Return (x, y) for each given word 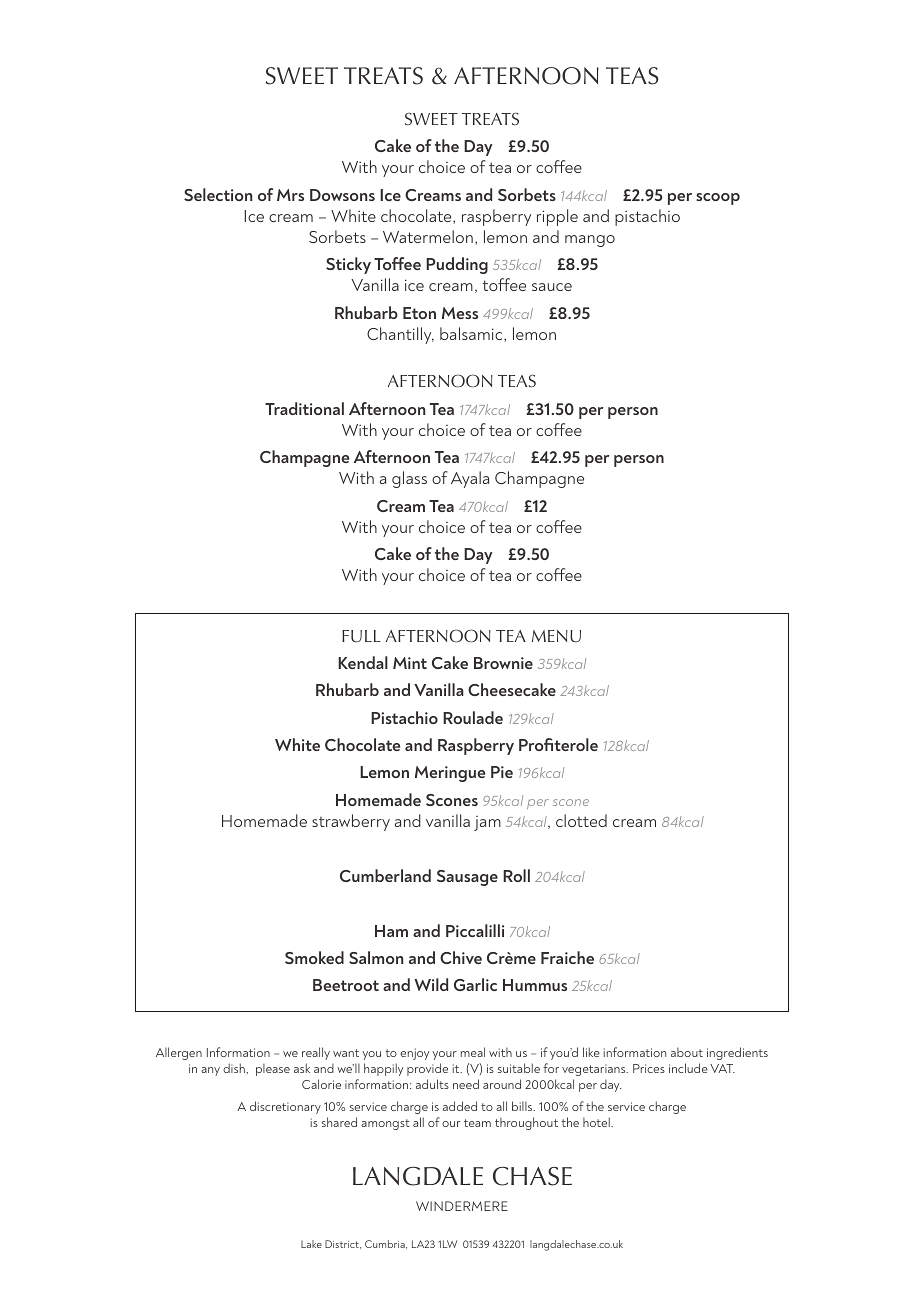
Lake (311, 1244)
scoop (718, 199)
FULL (361, 636)
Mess (460, 313)
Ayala (470, 479)
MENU (556, 636)
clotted (581, 820)
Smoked (314, 957)
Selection (218, 194)
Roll (516, 875)
